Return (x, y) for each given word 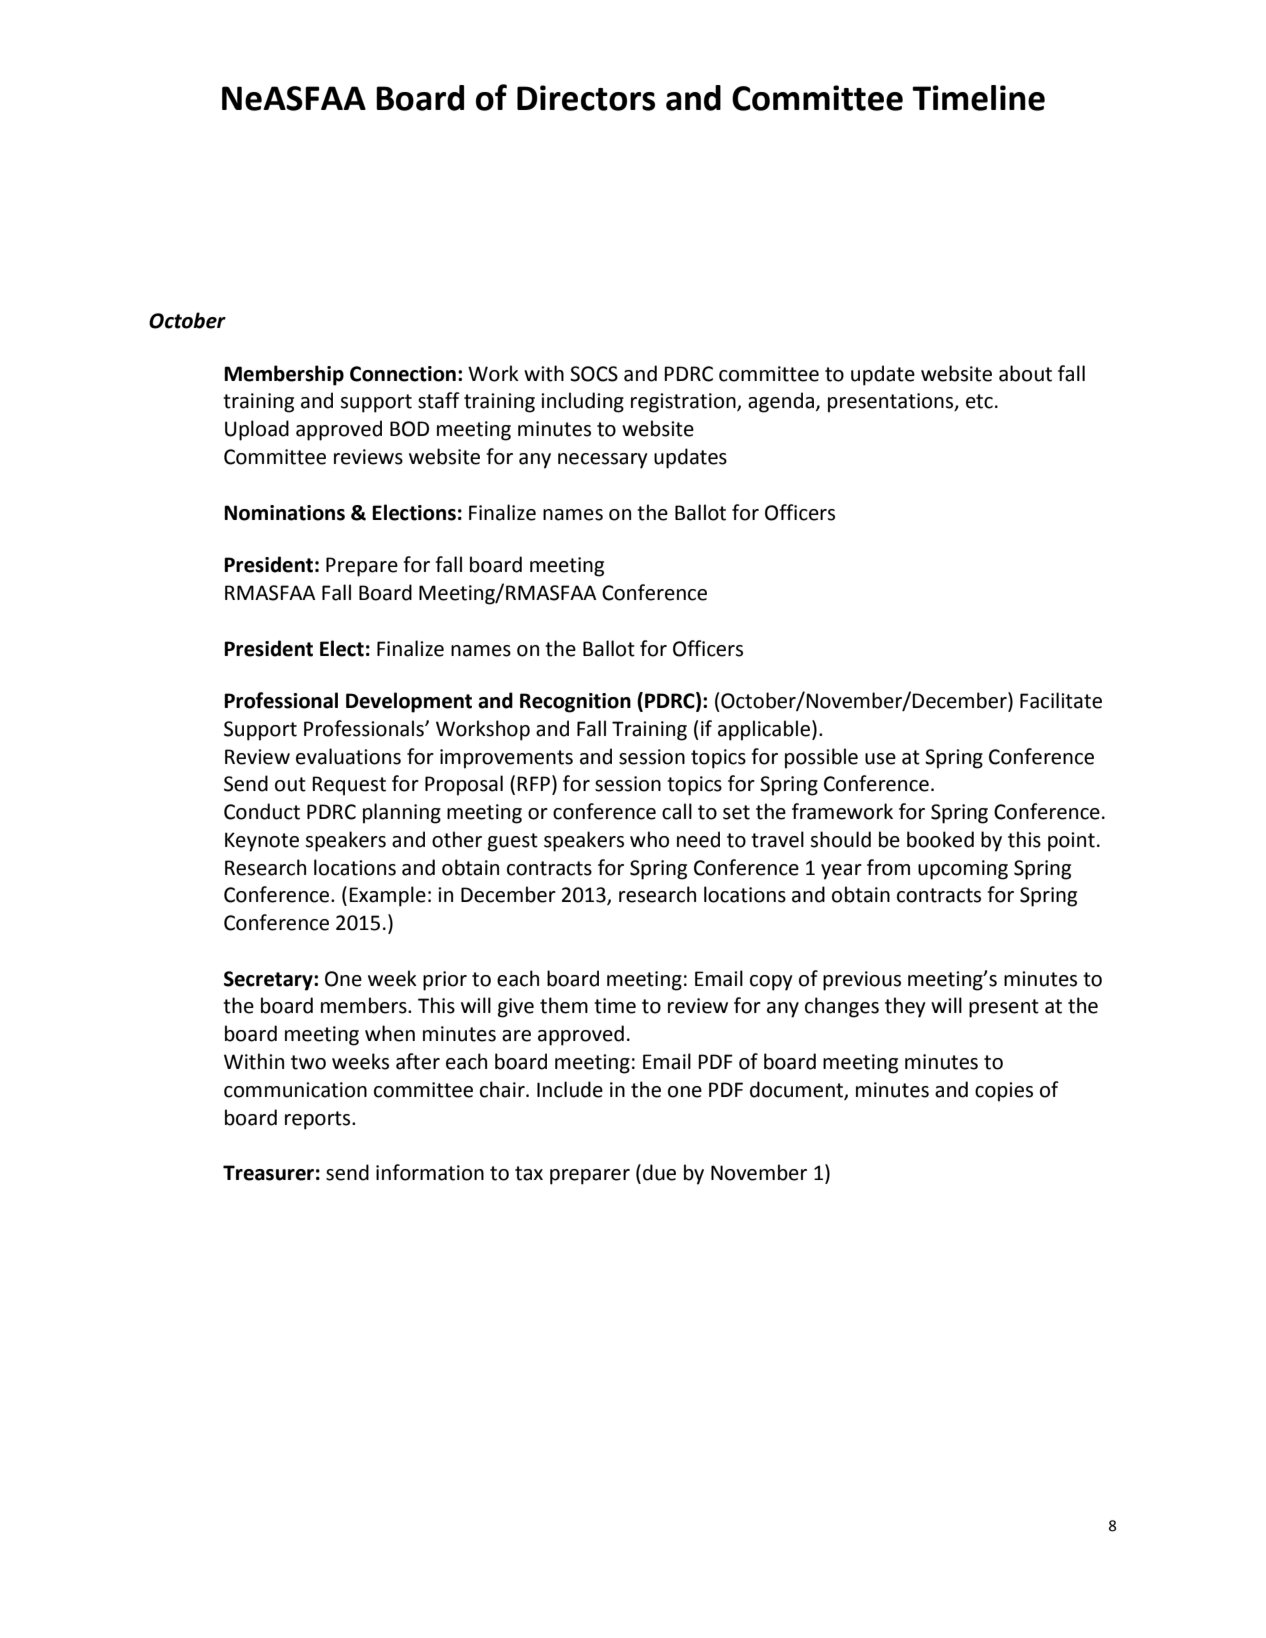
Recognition (575, 703)
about (1025, 373)
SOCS (594, 374)
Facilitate (1061, 700)
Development (409, 702)
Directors (586, 98)
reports (319, 1120)
